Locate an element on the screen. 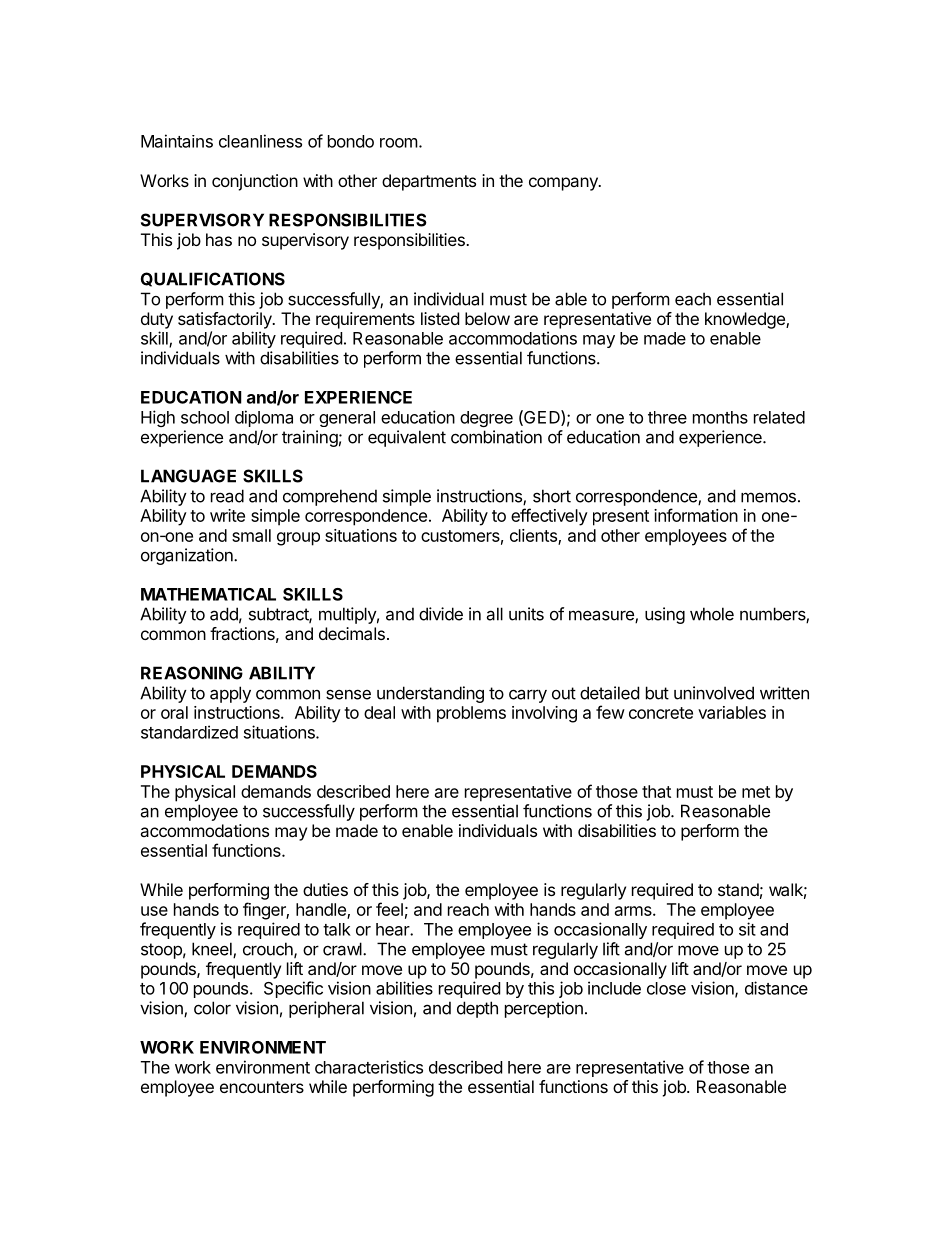 Image resolution: width=952 pixels, height=1233 pixels. combination is located at coordinates (496, 437).
